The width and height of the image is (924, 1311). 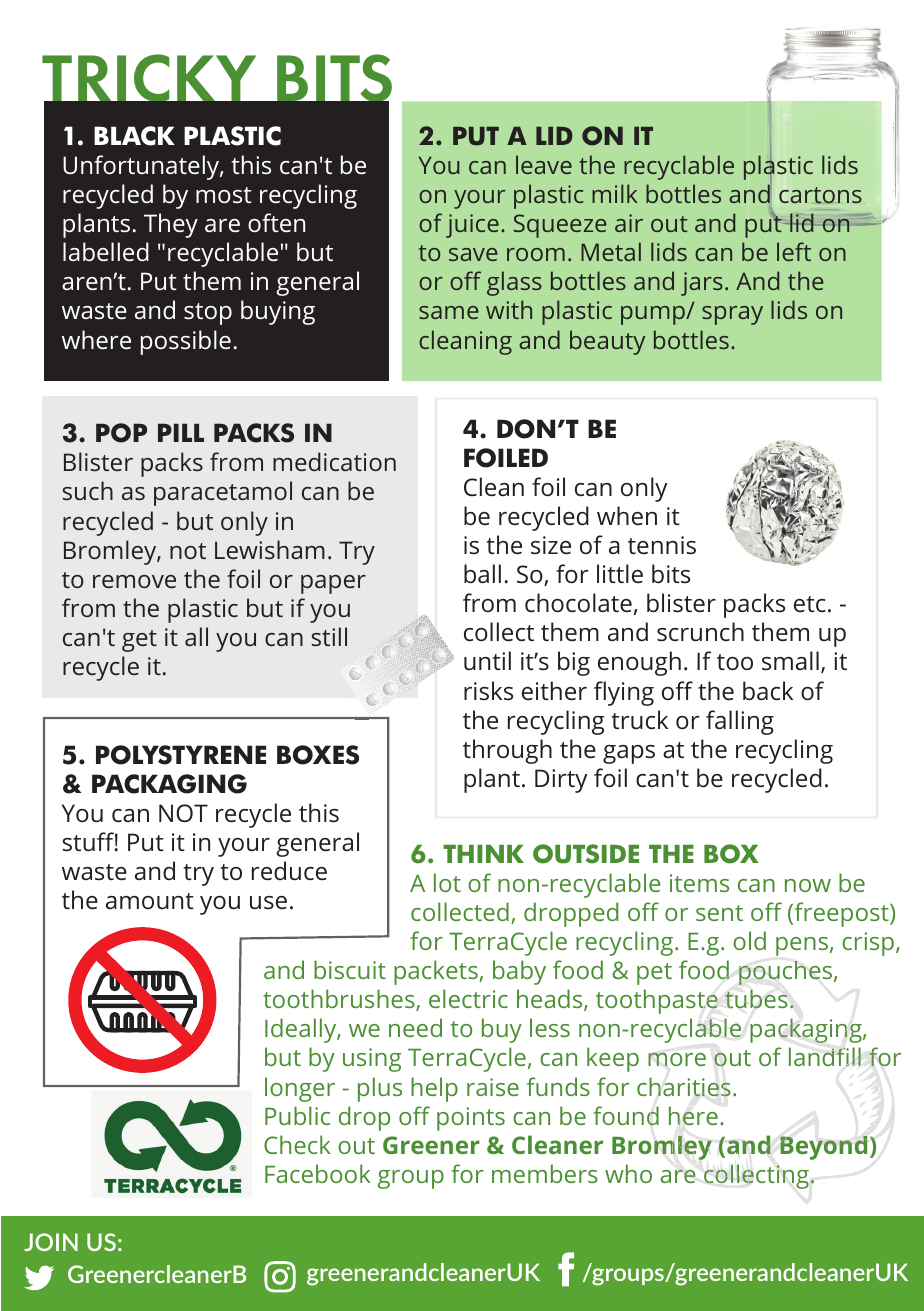 I want to click on medication, so click(x=334, y=461).
